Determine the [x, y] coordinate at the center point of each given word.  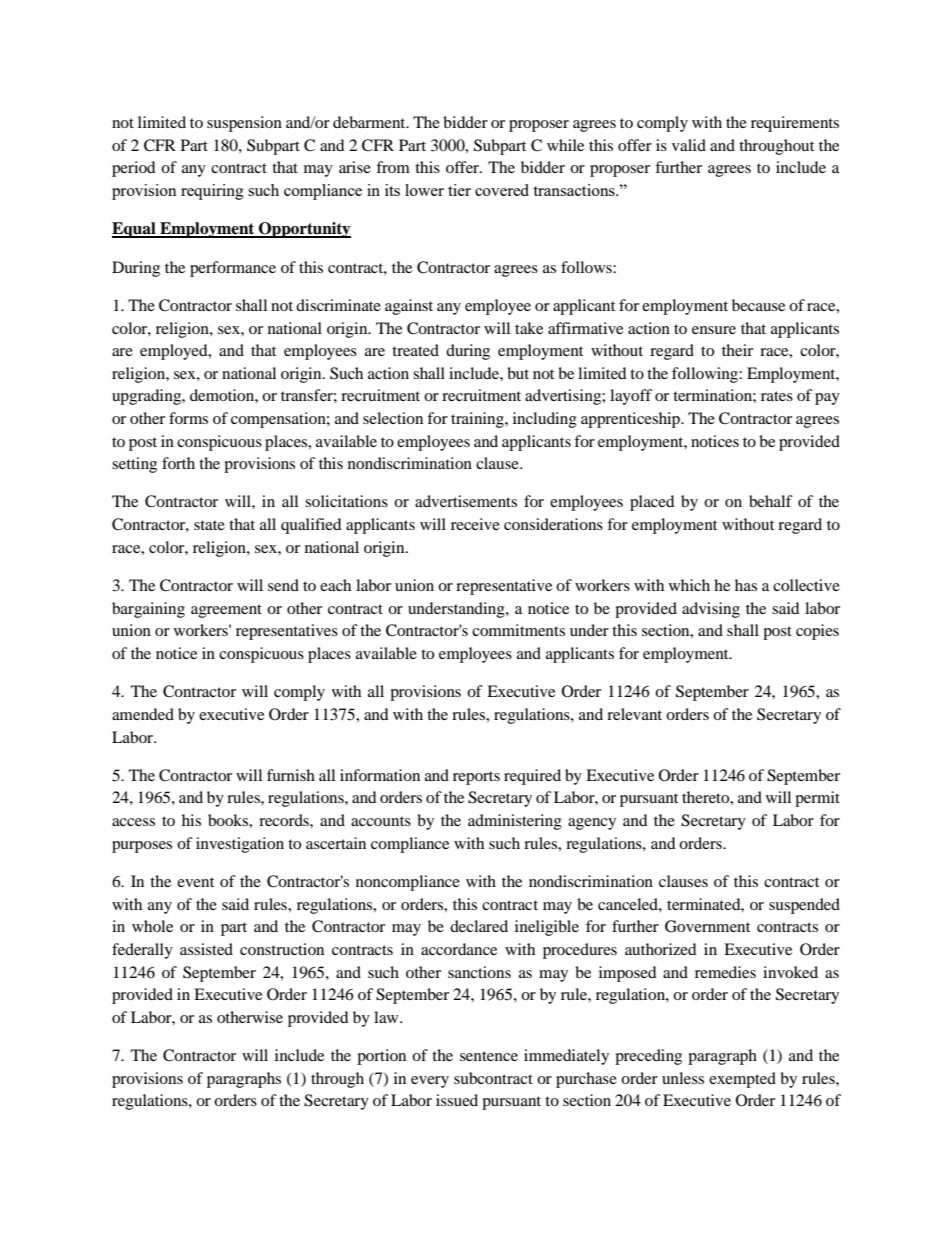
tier [459, 190]
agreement [226, 611]
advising [711, 610]
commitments [518, 630]
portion [381, 1057]
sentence [489, 1056]
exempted [742, 1080]
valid [689, 145]
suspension [244, 124]
